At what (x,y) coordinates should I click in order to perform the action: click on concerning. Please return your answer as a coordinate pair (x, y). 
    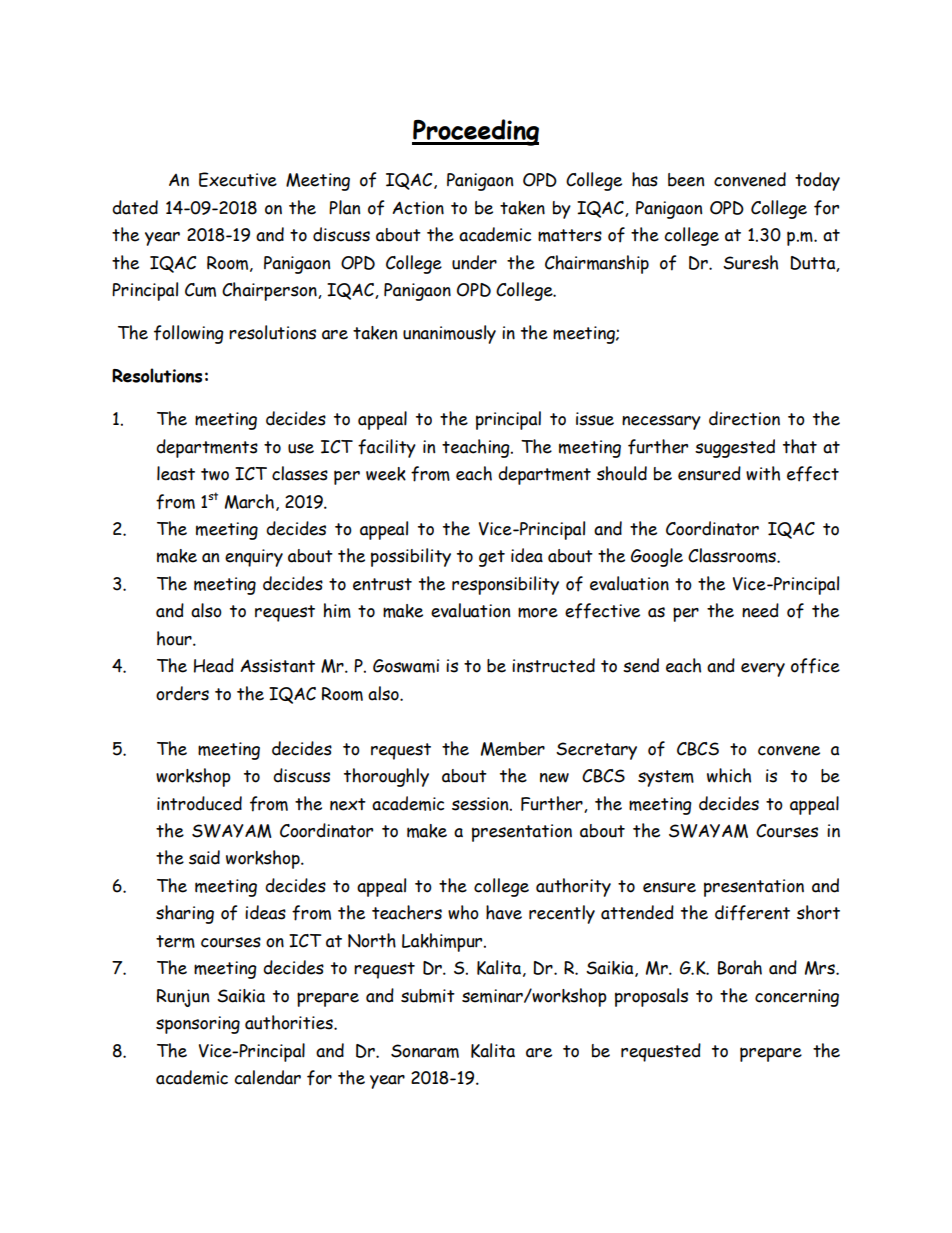
    Looking at the image, I should click on (797, 998).
